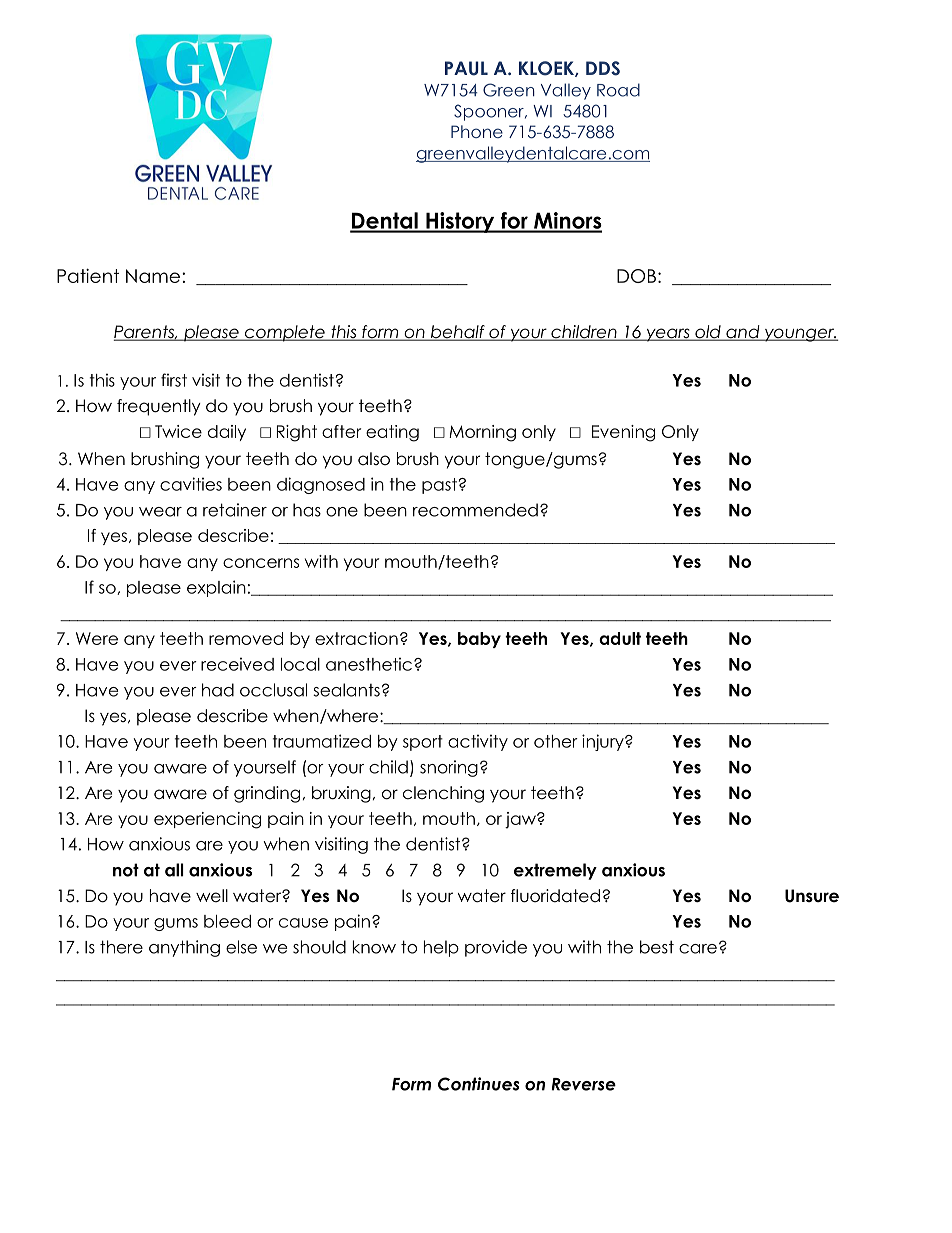 The height and width of the screenshot is (1233, 952). What do you see at coordinates (618, 90) in the screenshot?
I see `Road` at bounding box center [618, 90].
